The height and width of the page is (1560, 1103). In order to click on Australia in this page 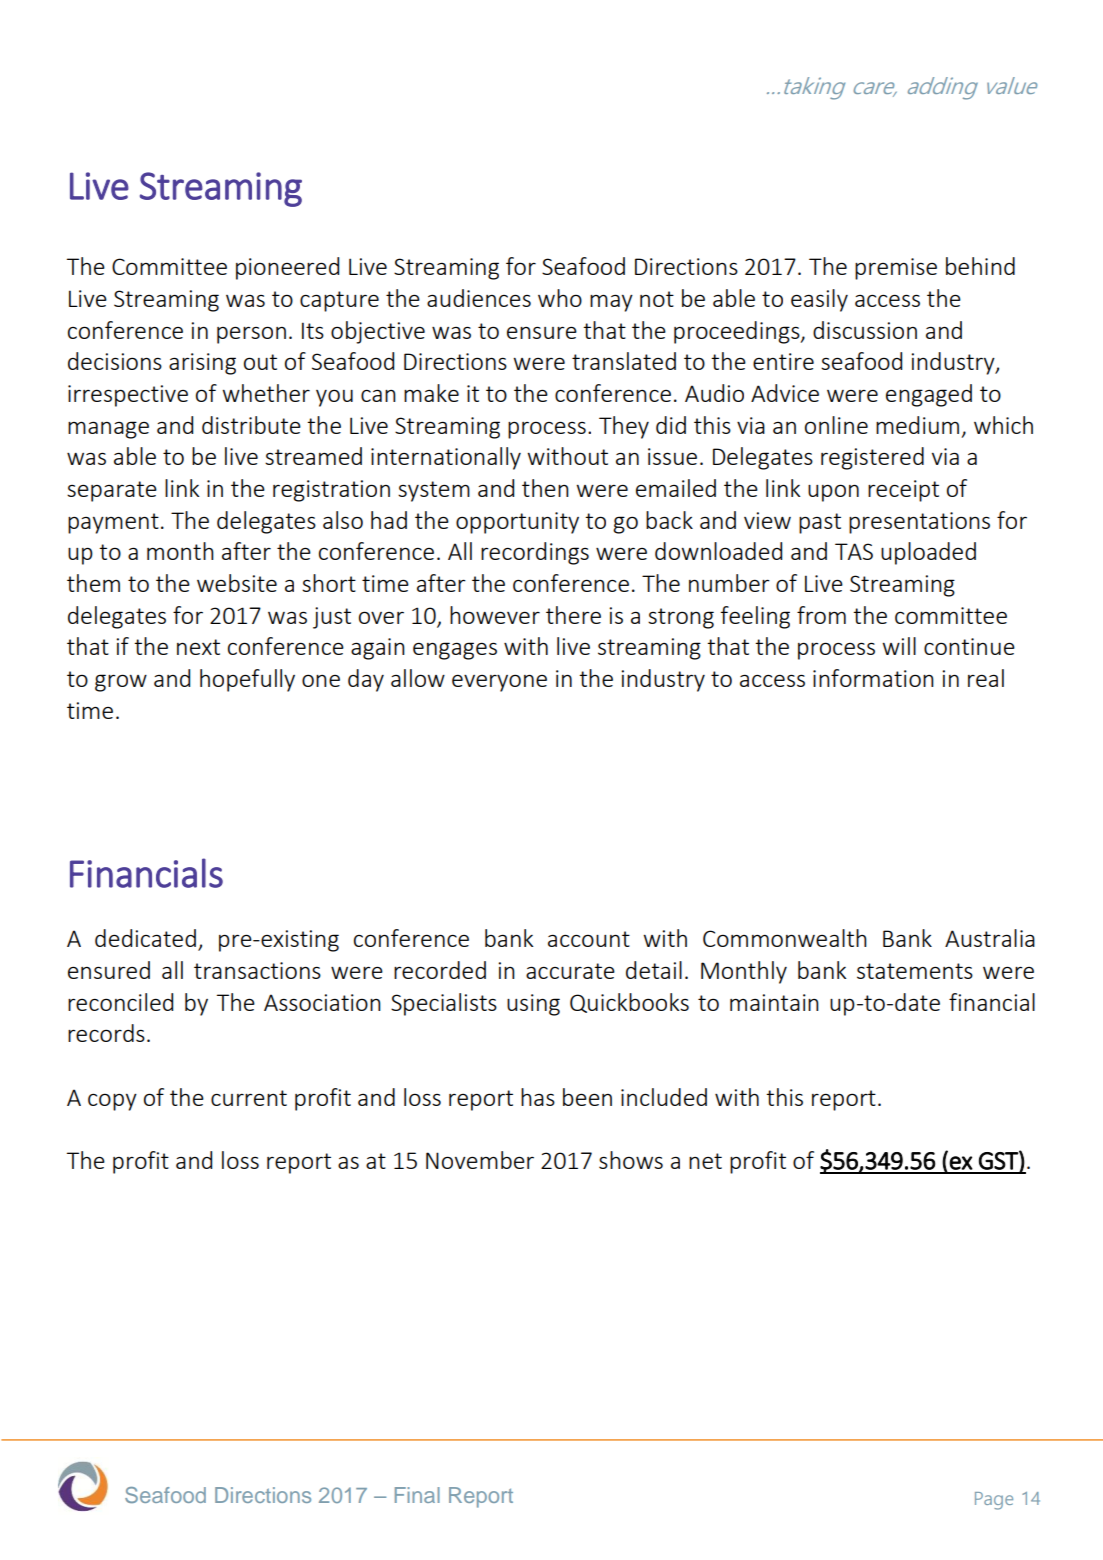, I will do `click(990, 938)`.
